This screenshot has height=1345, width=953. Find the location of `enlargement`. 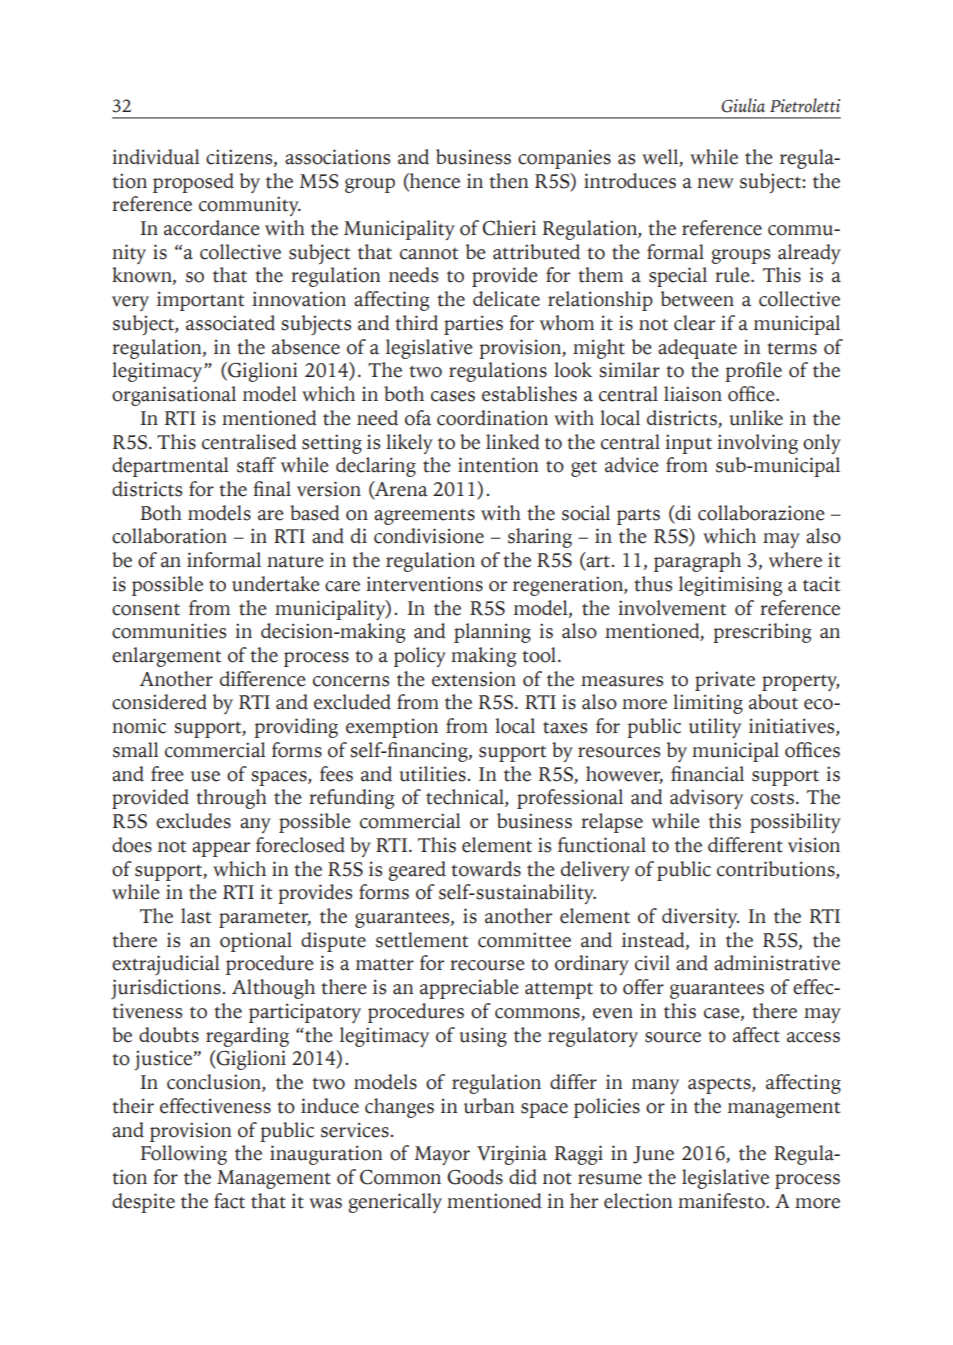

enlargement is located at coordinates (166, 657).
